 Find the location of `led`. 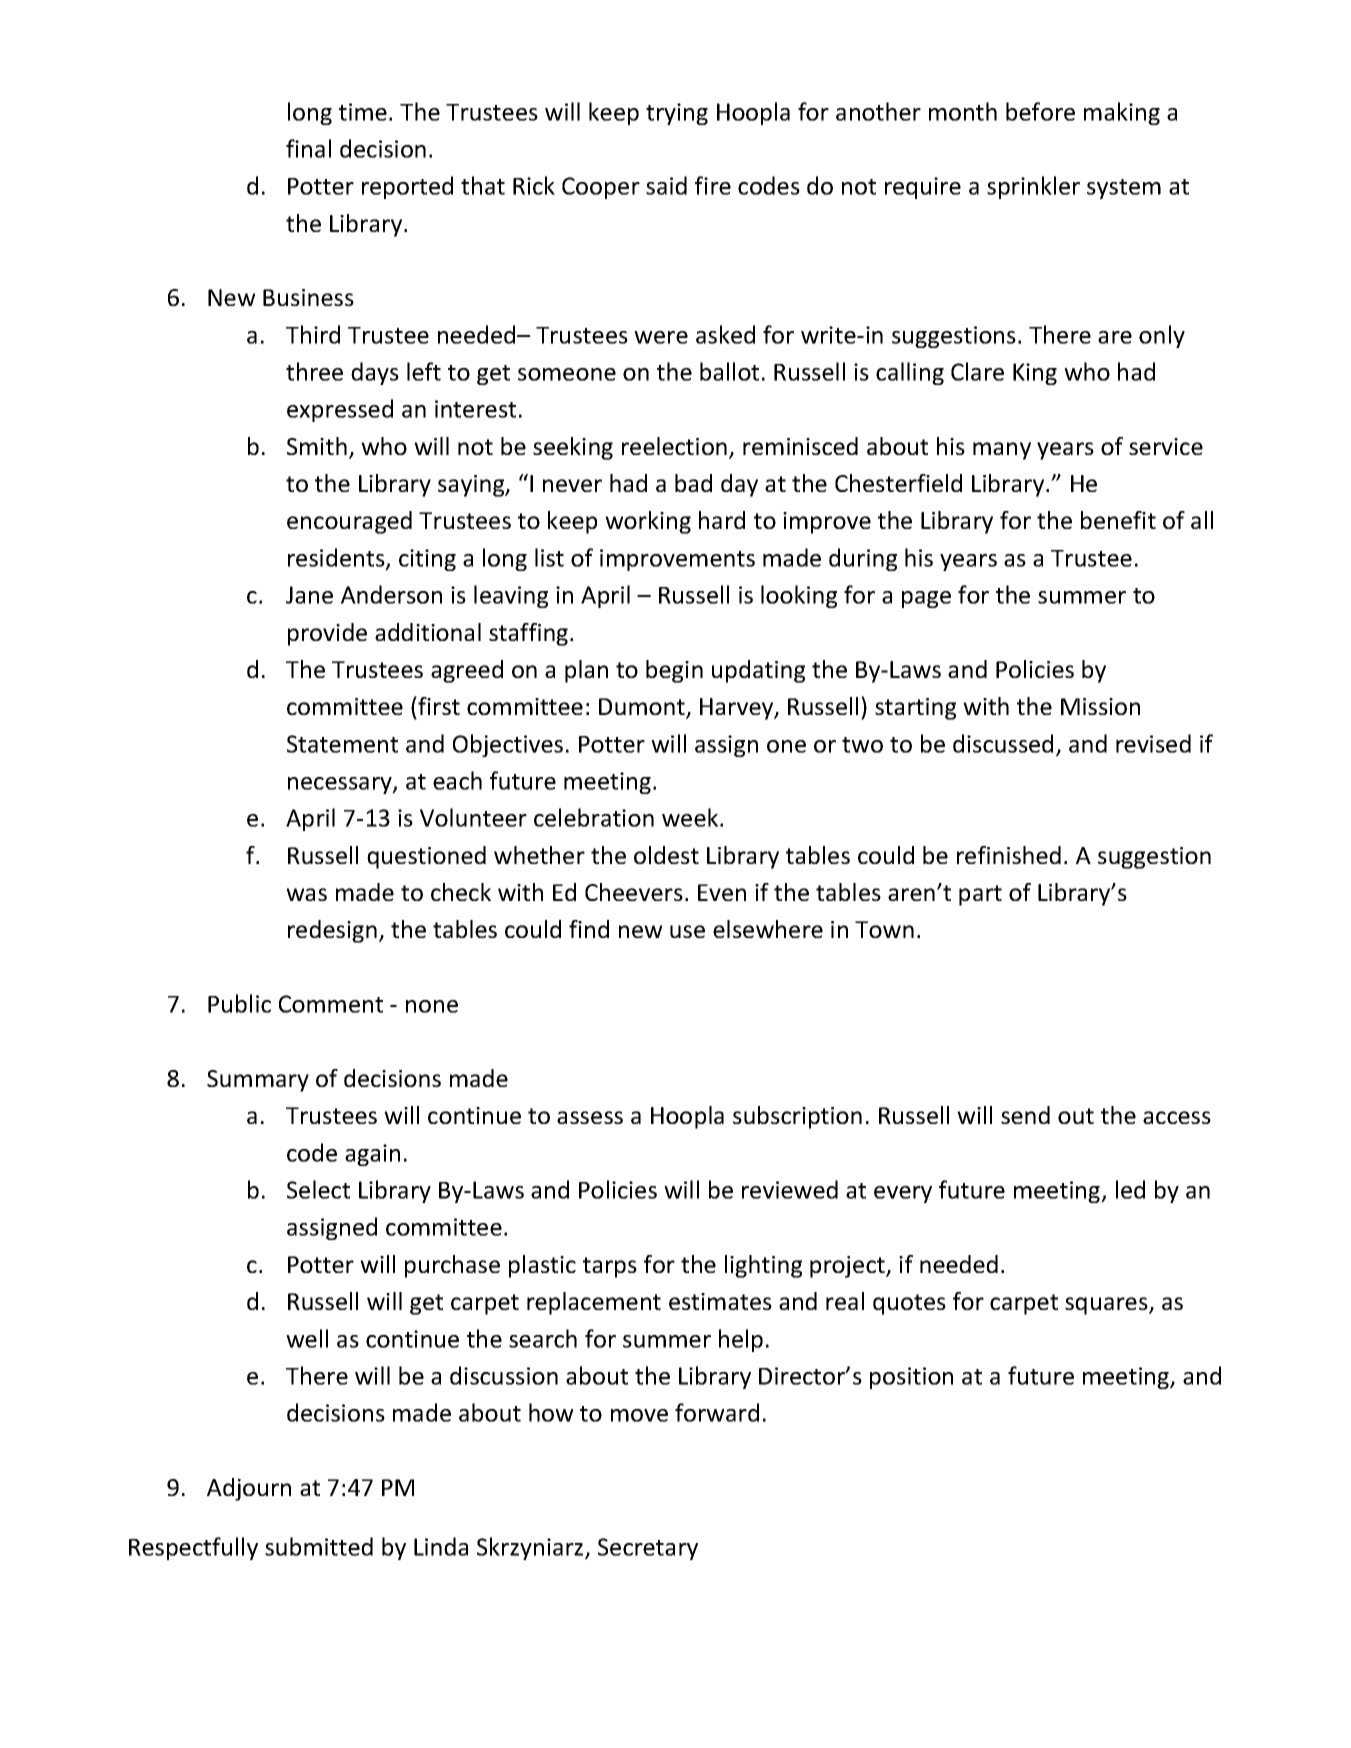

led is located at coordinates (1130, 1189).
